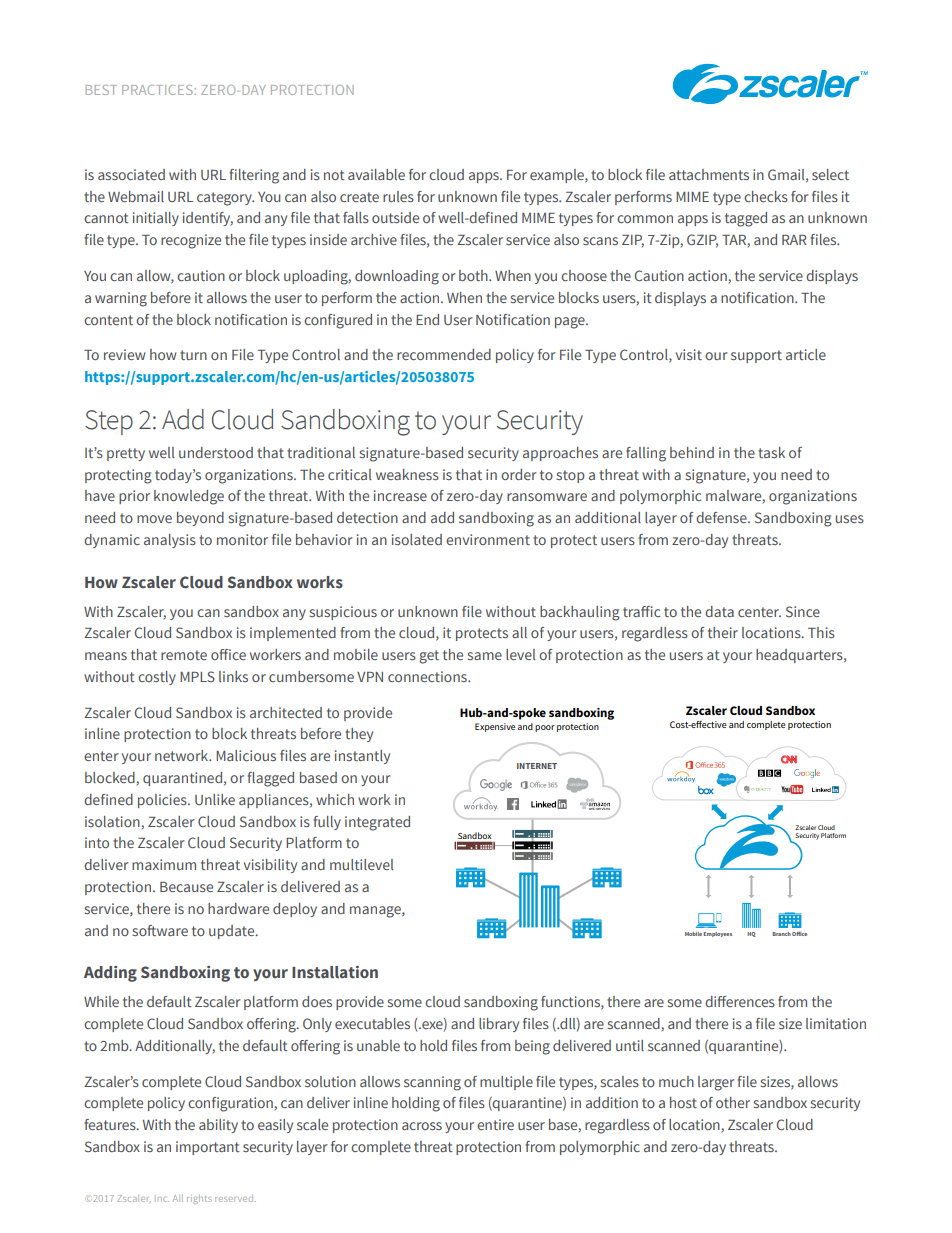  What do you see at coordinates (157, 90) in the screenshot?
I see `PRACTICES` at bounding box center [157, 90].
